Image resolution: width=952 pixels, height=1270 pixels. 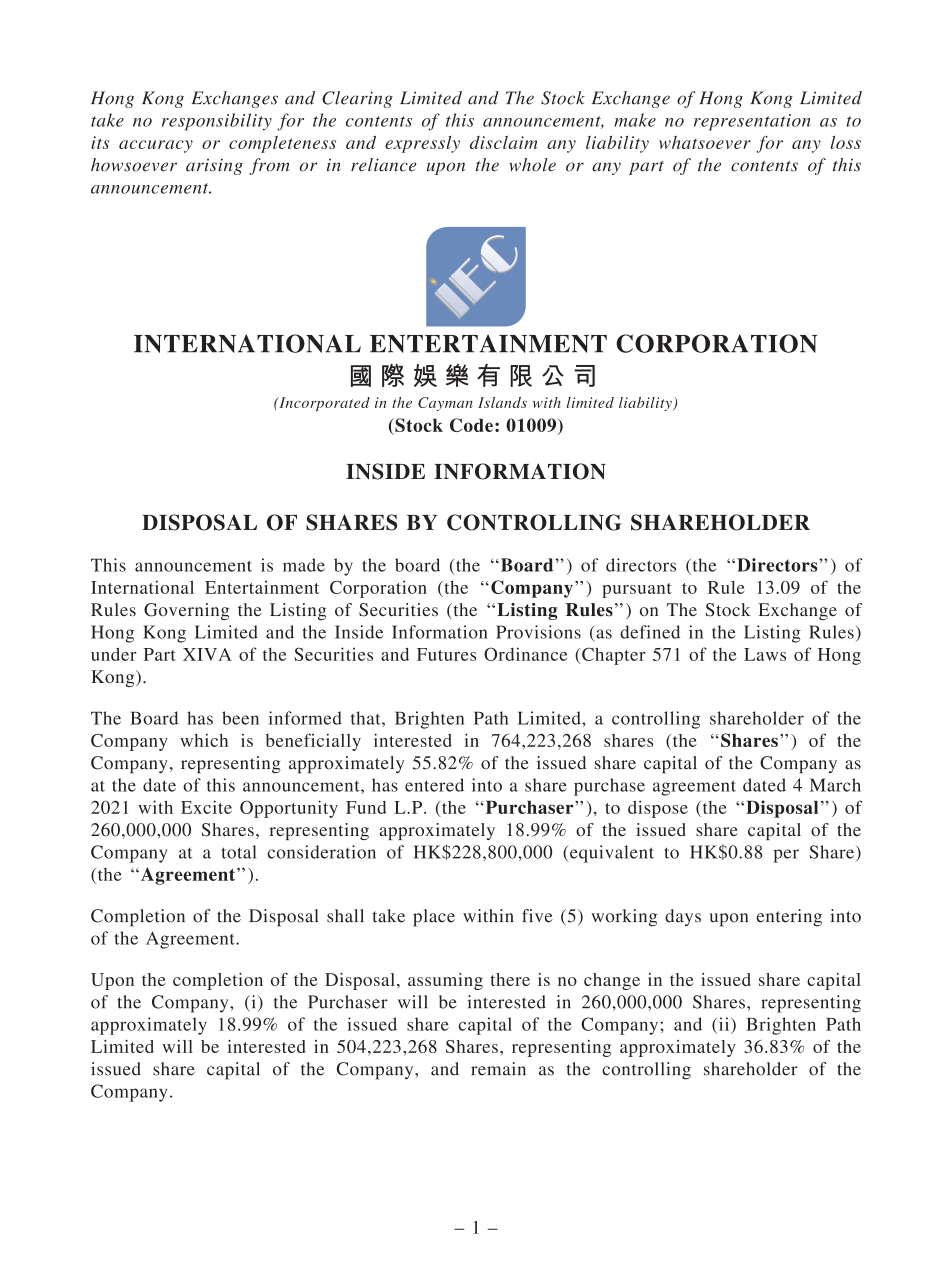 I want to click on per, so click(x=786, y=856).
